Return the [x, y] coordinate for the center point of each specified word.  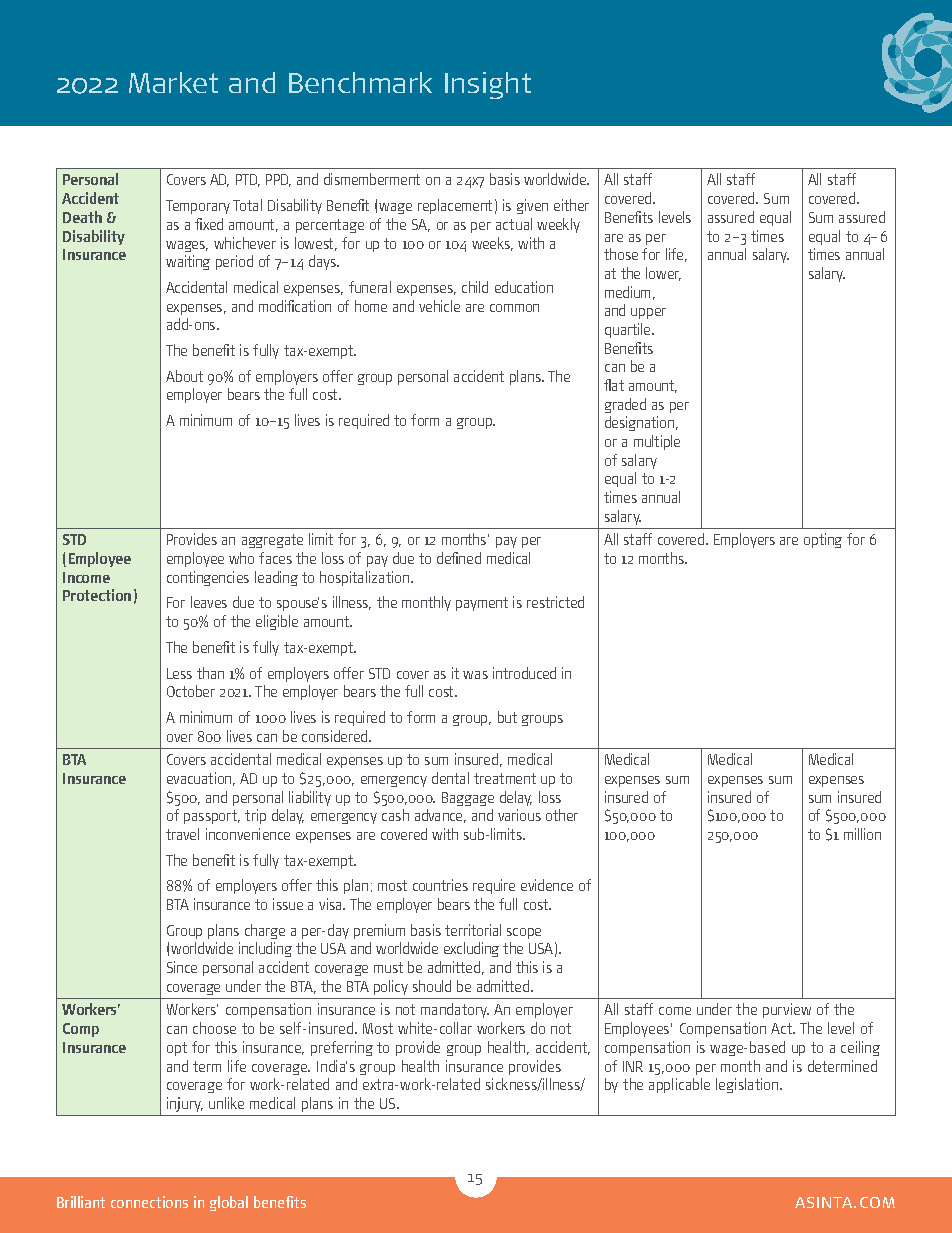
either [571, 205]
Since [182, 967]
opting [823, 540]
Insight [488, 85]
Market [173, 82]
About [184, 376]
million [862, 834]
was [475, 675]
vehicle [439, 306]
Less [179, 673]
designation [641, 423]
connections [149, 1202]
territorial [473, 930]
